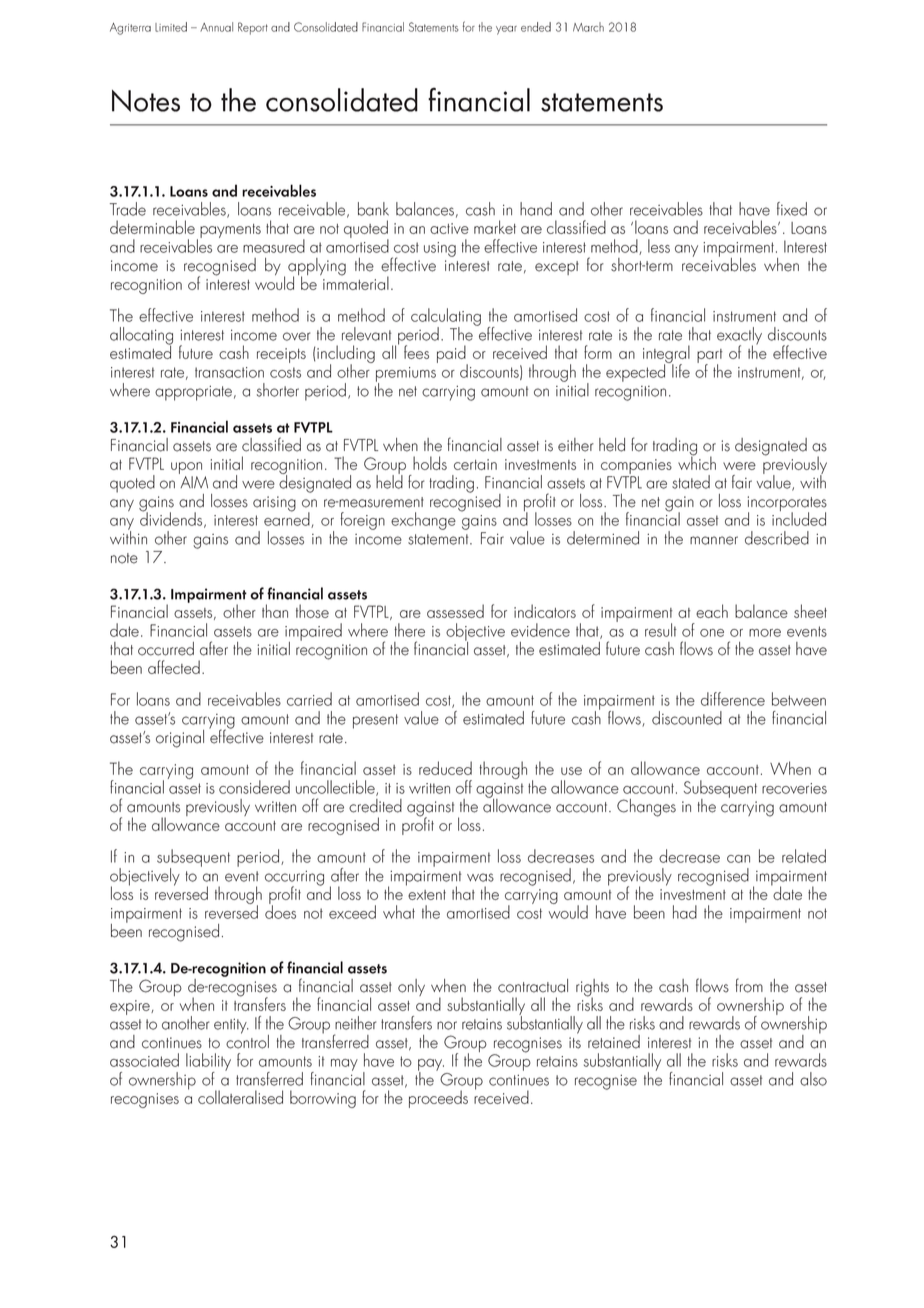 The image size is (924, 1308). I want to click on manner, so click(714, 540).
